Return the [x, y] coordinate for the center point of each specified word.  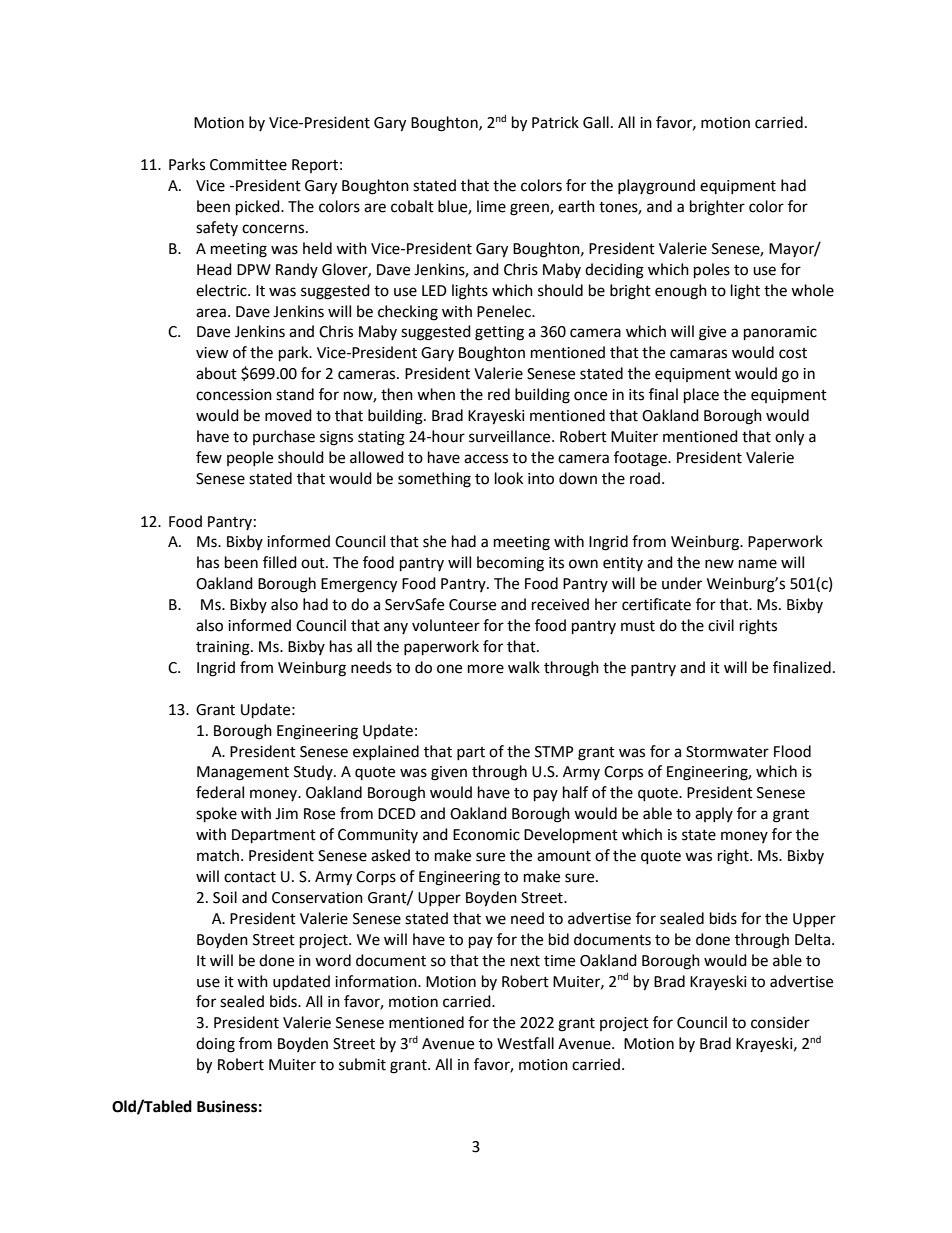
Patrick [555, 122]
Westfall [525, 1043]
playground [656, 187]
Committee [248, 165]
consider [780, 1022]
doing [215, 1045]
